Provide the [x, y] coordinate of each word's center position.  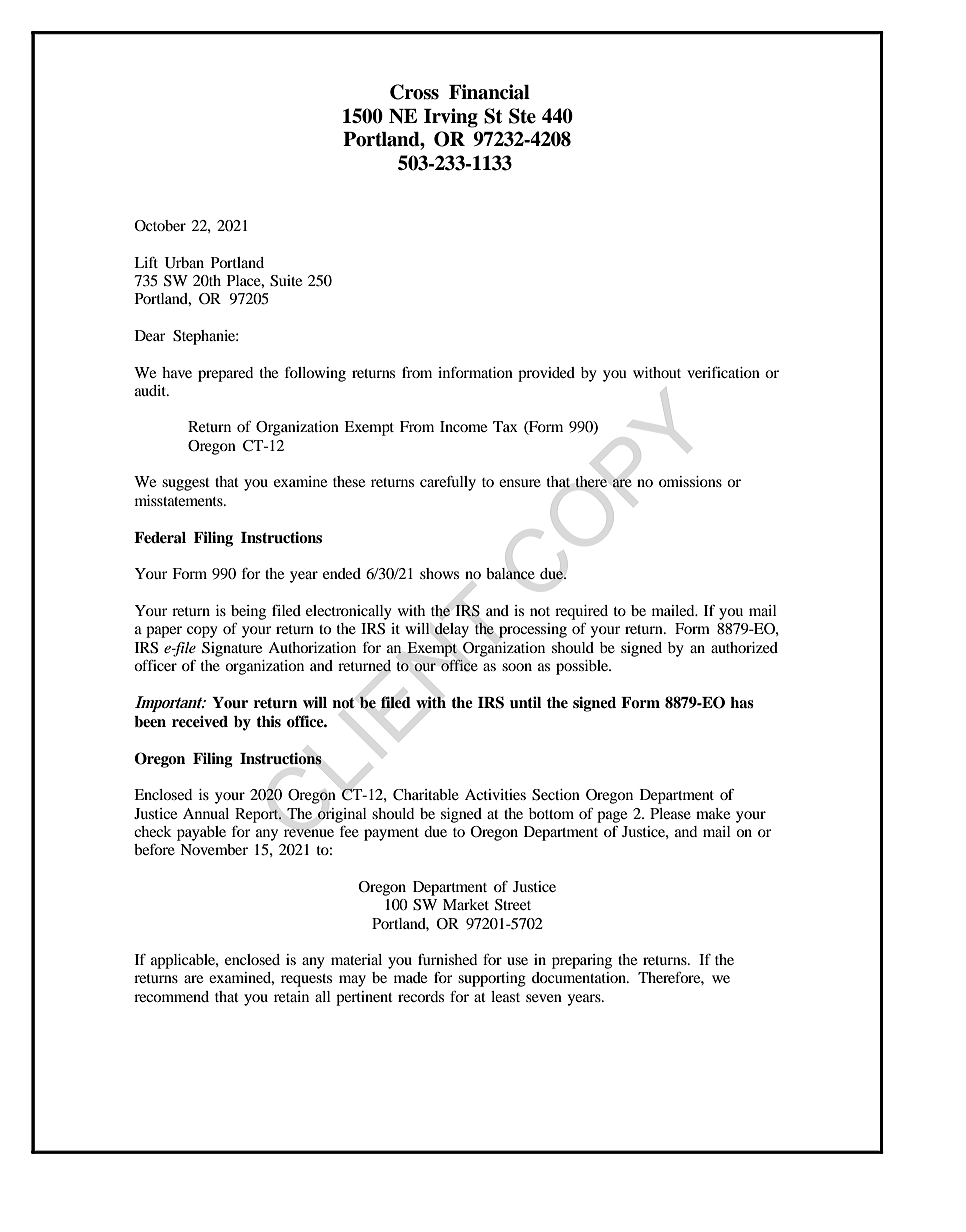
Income [463, 426]
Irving [451, 118]
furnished [447, 959]
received [200, 721]
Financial [489, 92]
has [742, 703]
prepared [225, 374]
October [160, 226]
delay [451, 630]
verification [723, 372]
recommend [171, 996]
